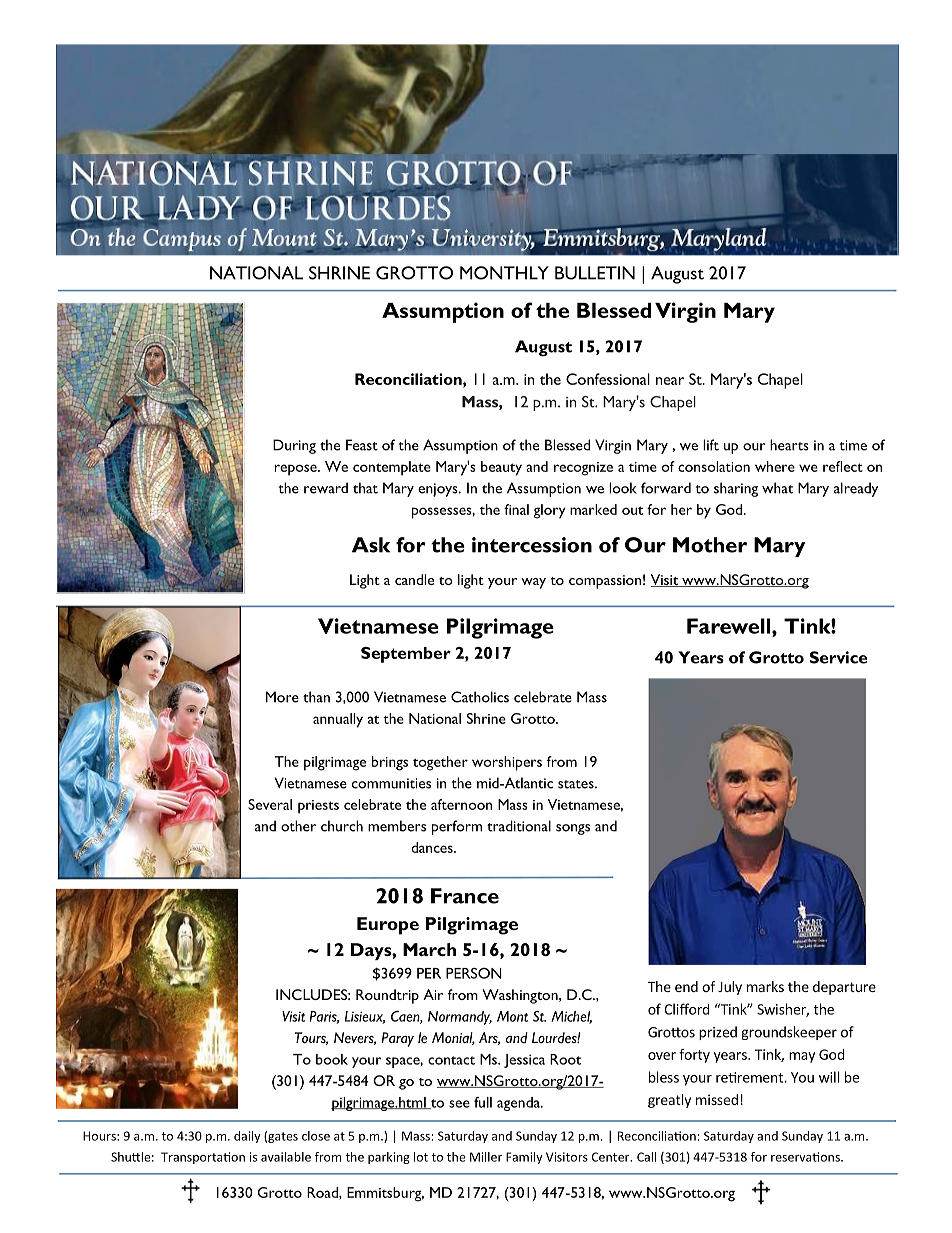 This document has height=1233, width=952. What do you see at coordinates (516, 509) in the document?
I see `final` at bounding box center [516, 509].
